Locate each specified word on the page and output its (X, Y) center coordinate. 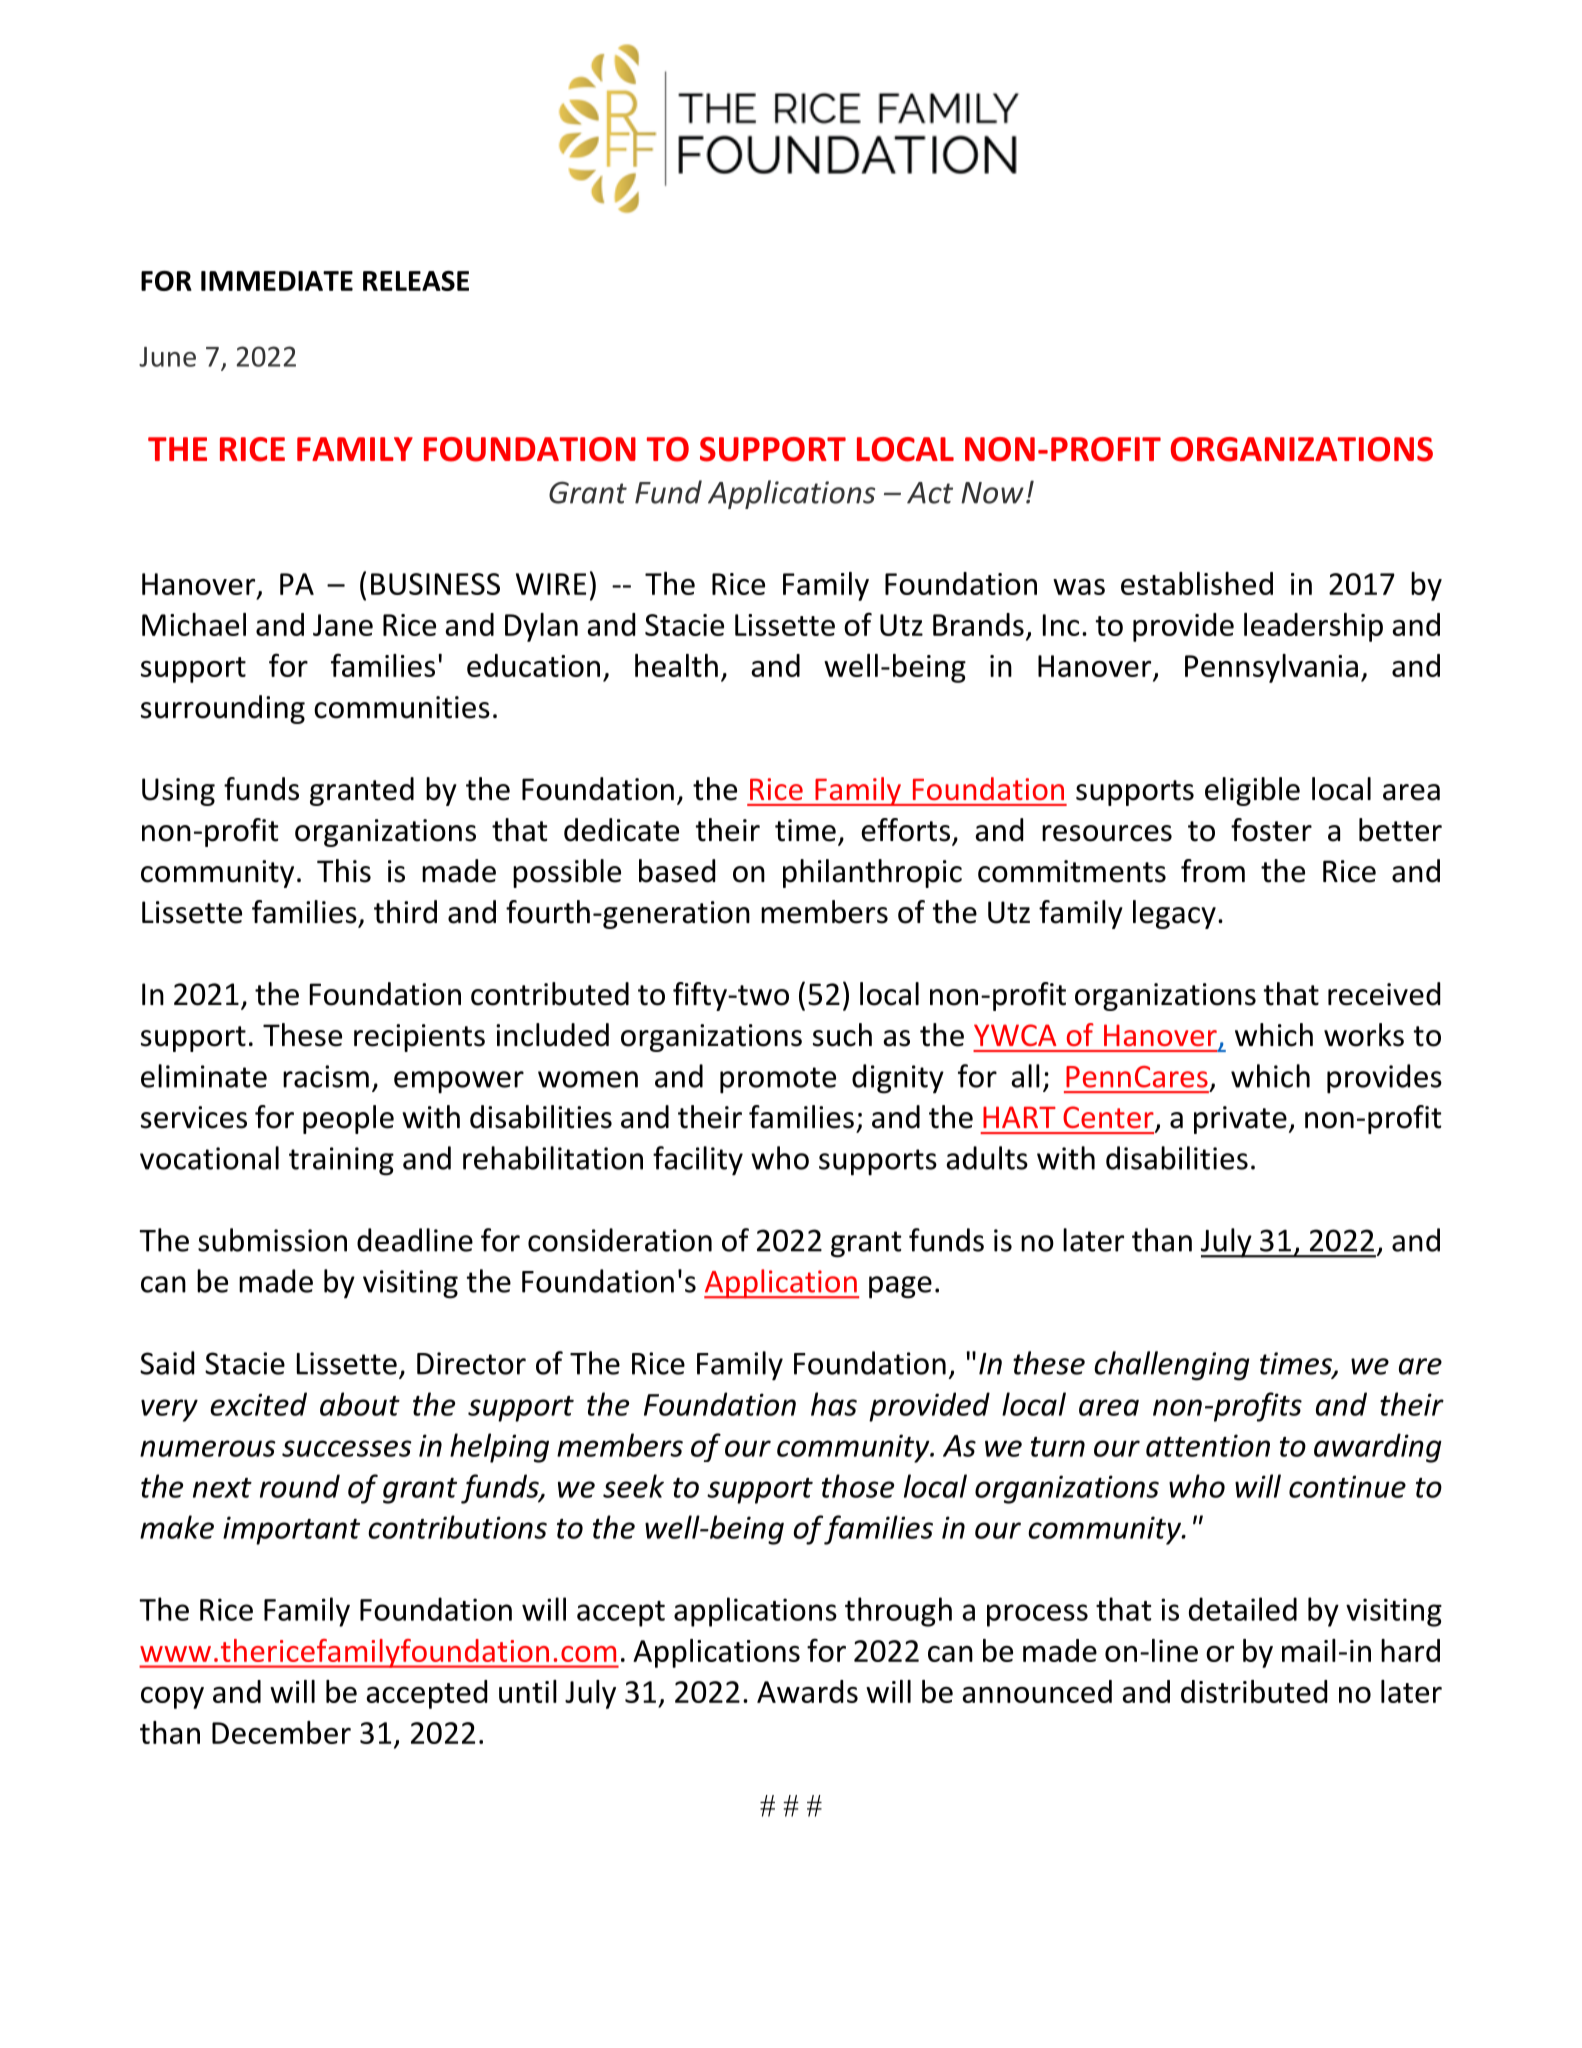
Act (930, 493)
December (281, 1732)
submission (272, 1240)
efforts (905, 830)
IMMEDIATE (277, 281)
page (900, 1287)
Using (178, 792)
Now (992, 493)
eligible (1252, 791)
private (1240, 1120)
